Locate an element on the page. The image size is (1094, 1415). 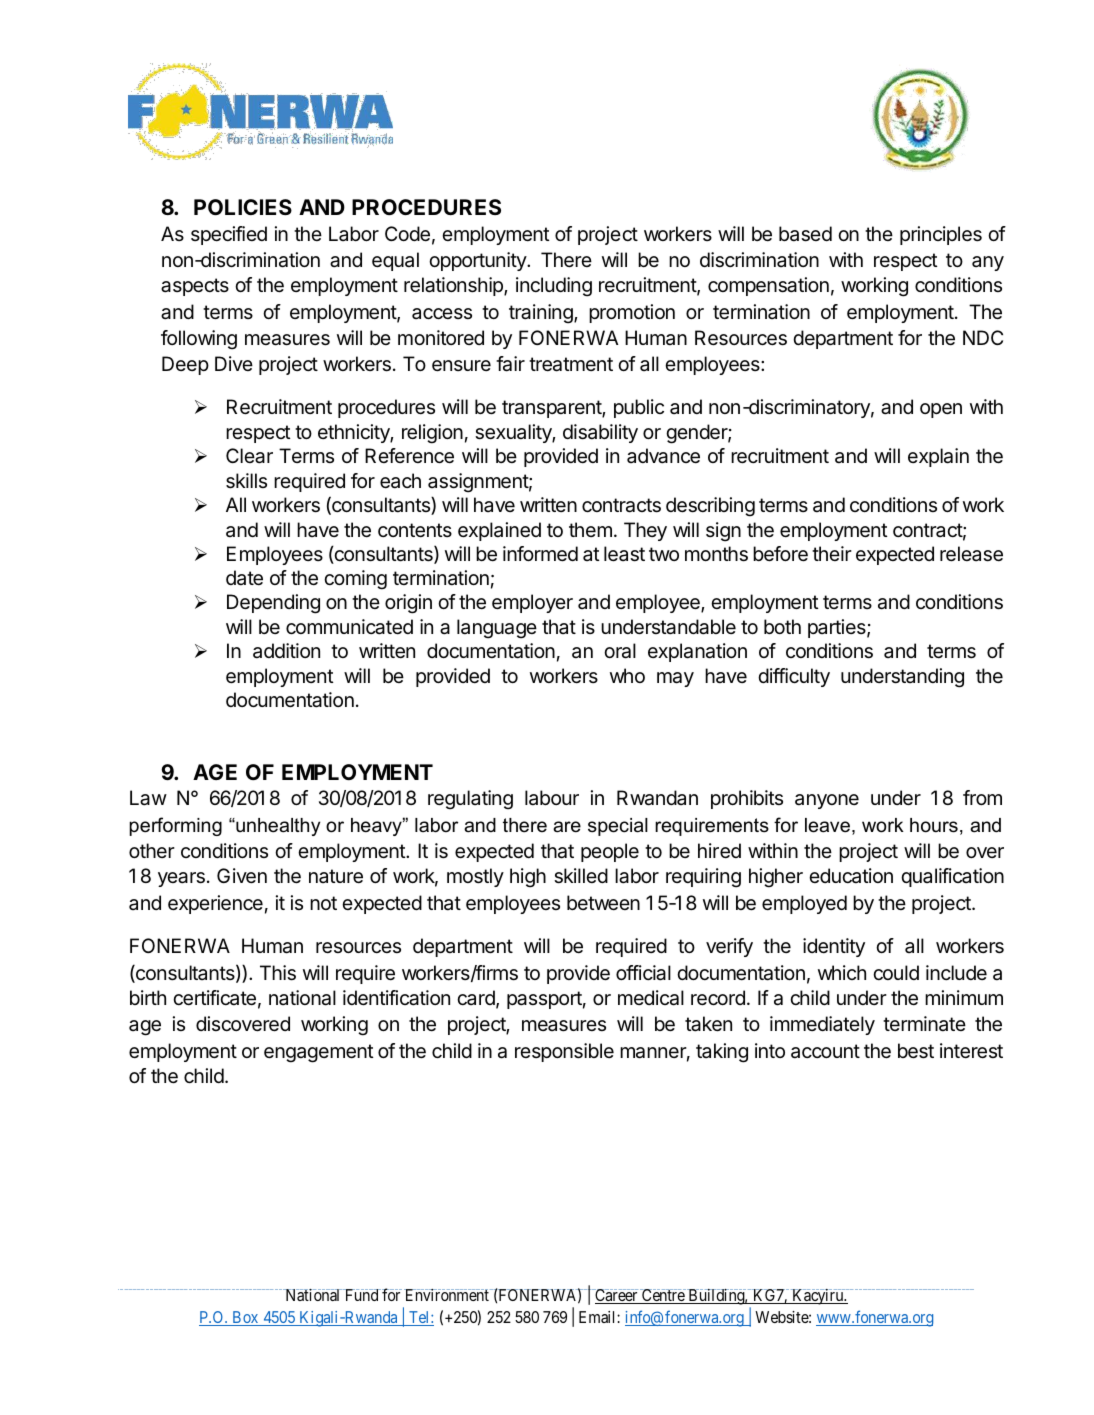
labour is located at coordinates (552, 798).
